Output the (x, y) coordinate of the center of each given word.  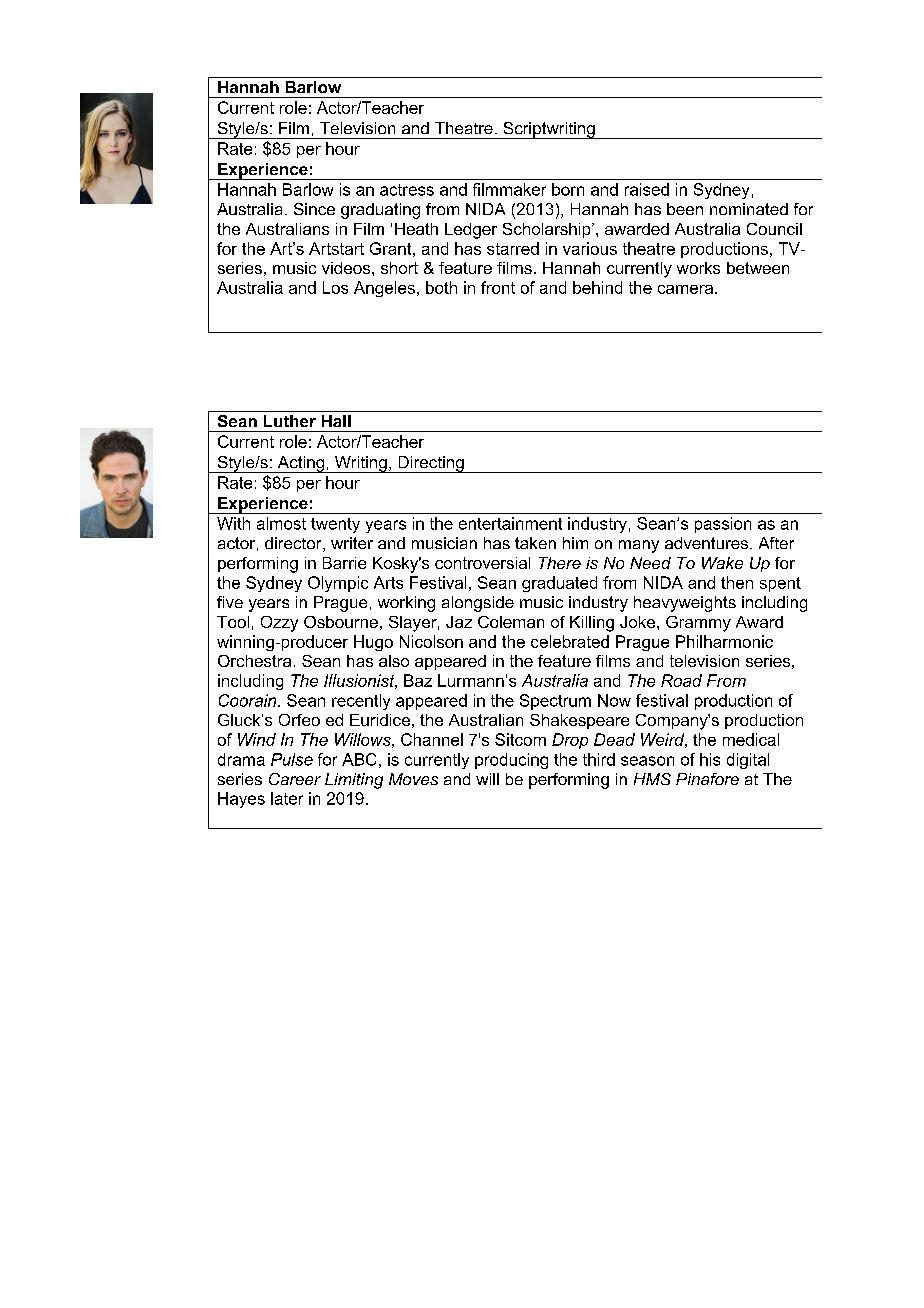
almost (281, 523)
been (685, 209)
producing (511, 761)
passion (723, 525)
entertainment (510, 523)
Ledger (471, 231)
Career (295, 779)
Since (314, 209)
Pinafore (707, 779)
